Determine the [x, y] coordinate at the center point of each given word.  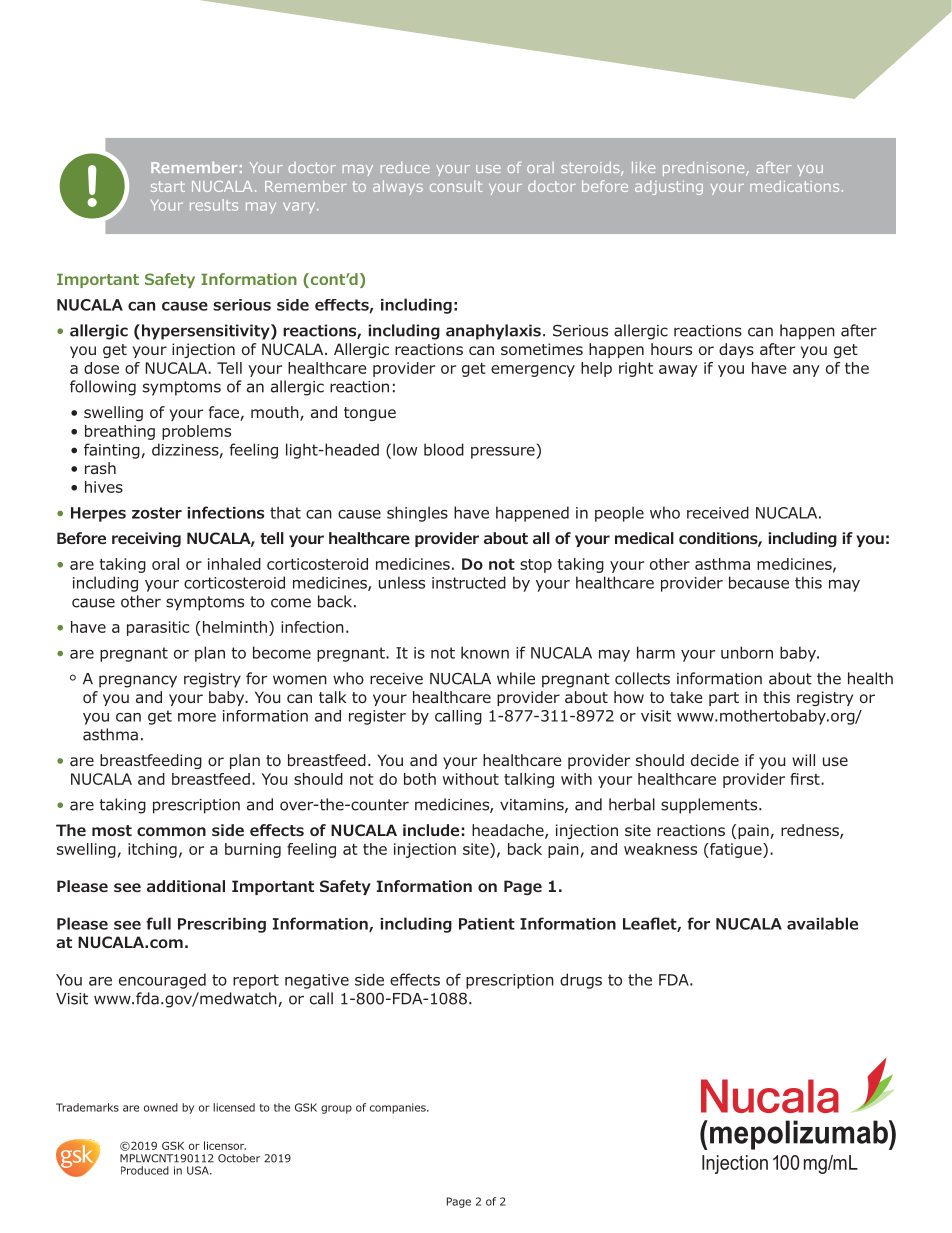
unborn [747, 652]
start [168, 186]
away [678, 371]
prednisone [705, 169]
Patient [487, 924]
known [485, 652]
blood [444, 449]
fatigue [736, 850]
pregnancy [138, 681]
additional [186, 886]
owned [161, 1107]
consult [456, 186]
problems [196, 432]
